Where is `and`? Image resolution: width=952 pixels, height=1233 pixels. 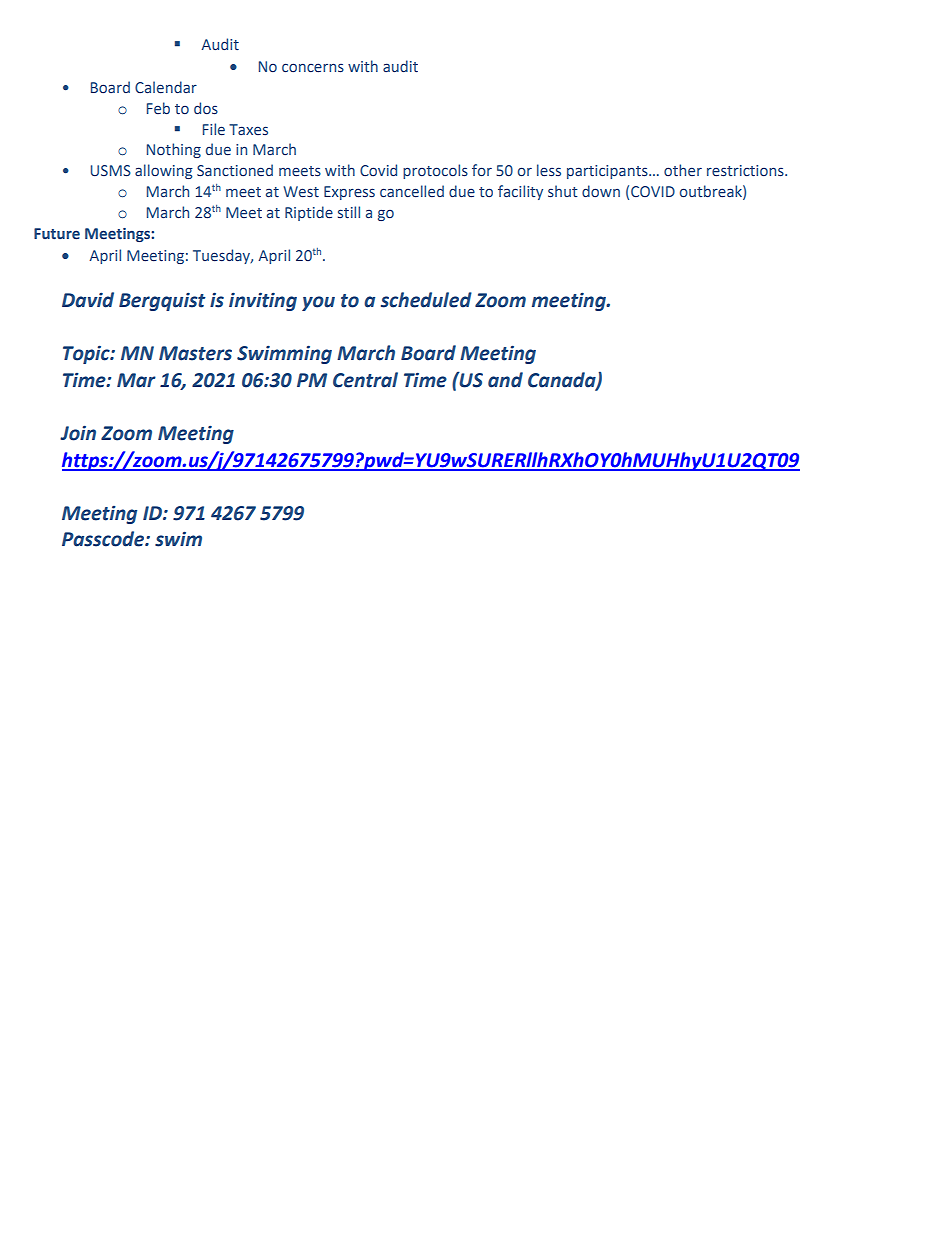
and is located at coordinates (505, 380).
